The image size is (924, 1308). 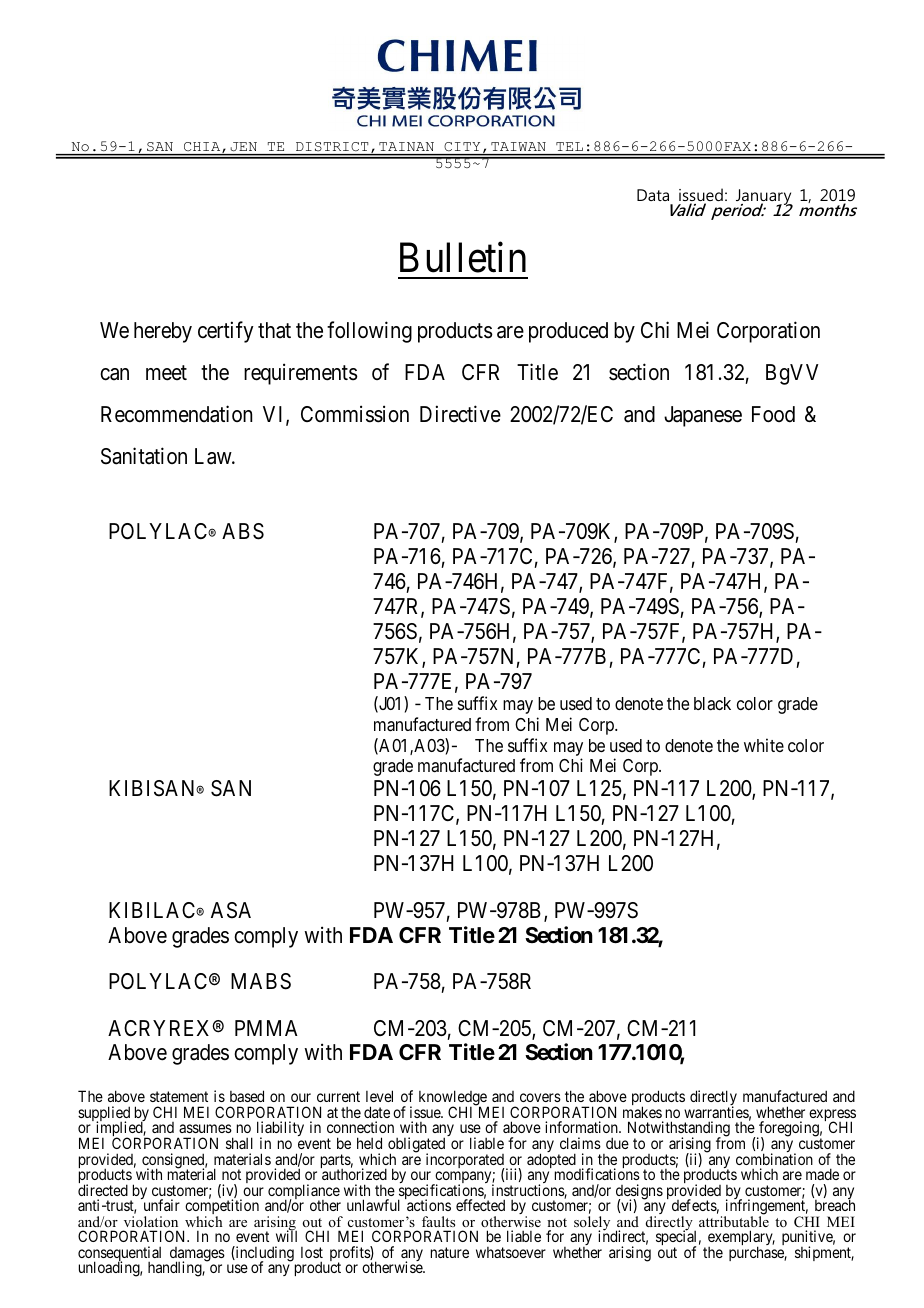 I want to click on competition, so click(x=222, y=1208).
